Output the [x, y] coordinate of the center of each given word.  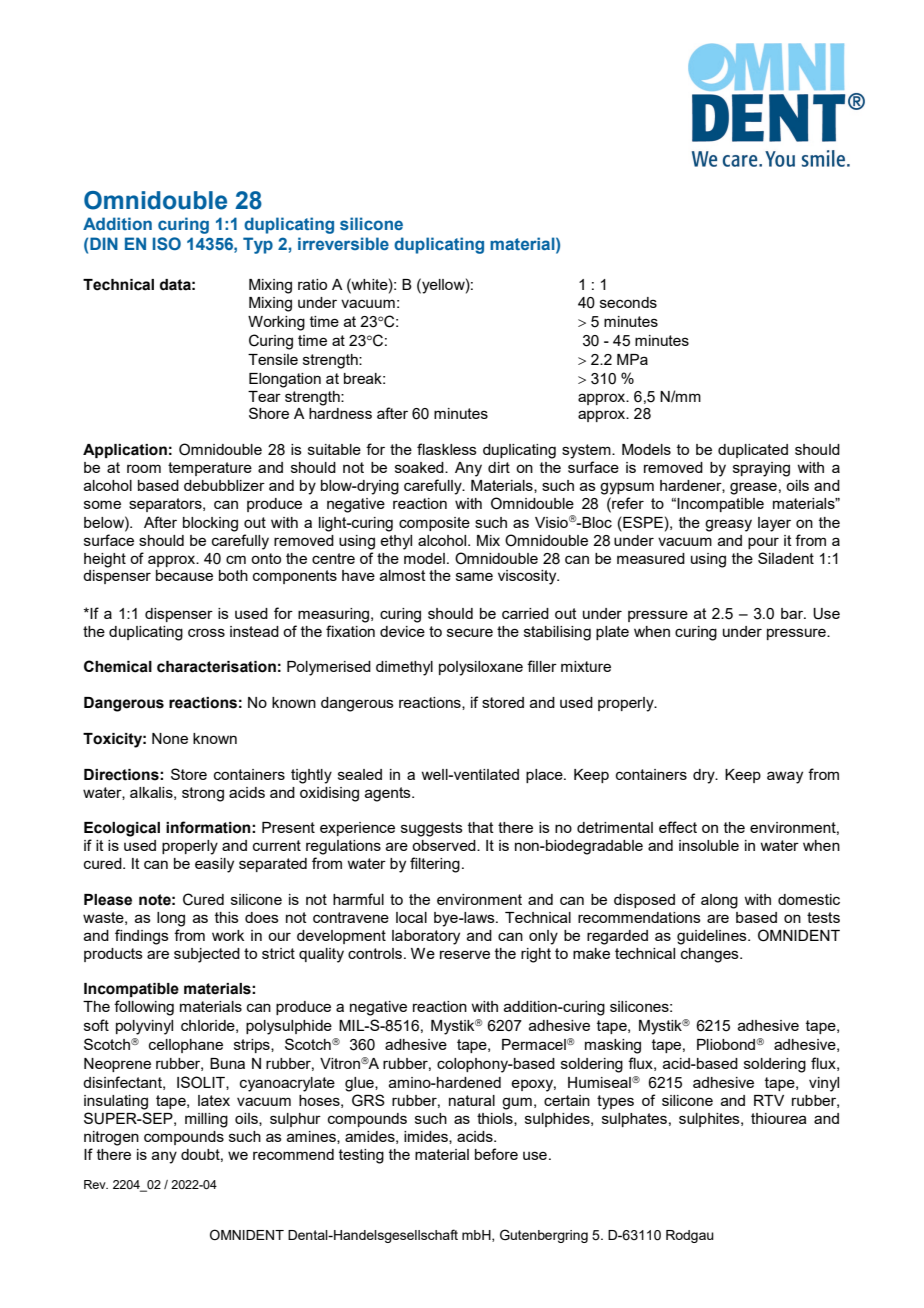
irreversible [343, 243]
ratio [312, 284]
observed [445, 845]
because [184, 575]
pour [763, 543]
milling [206, 1120]
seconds [628, 302]
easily [214, 865]
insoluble [709, 845]
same [474, 576]
